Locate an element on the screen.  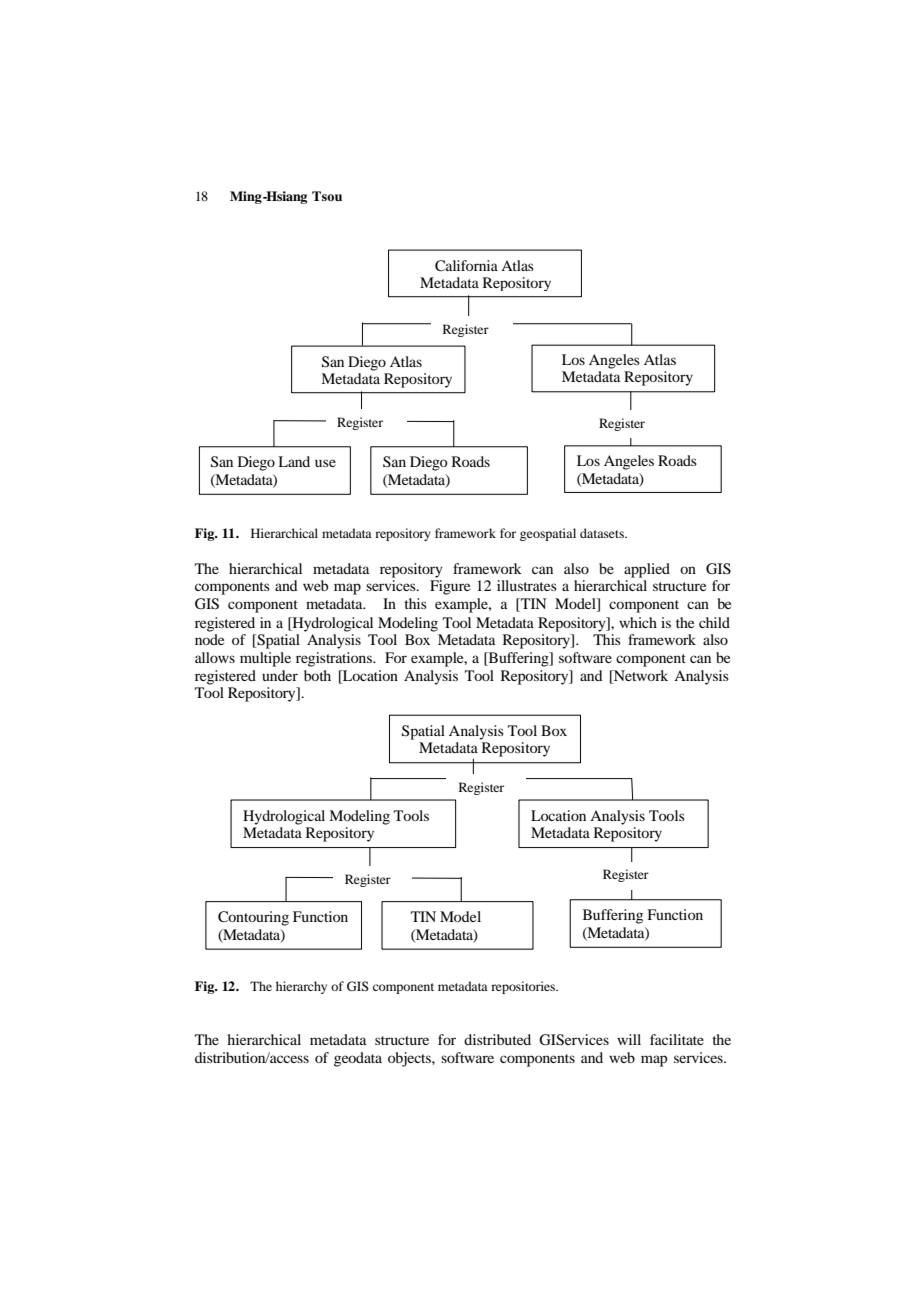
use is located at coordinates (325, 463).
